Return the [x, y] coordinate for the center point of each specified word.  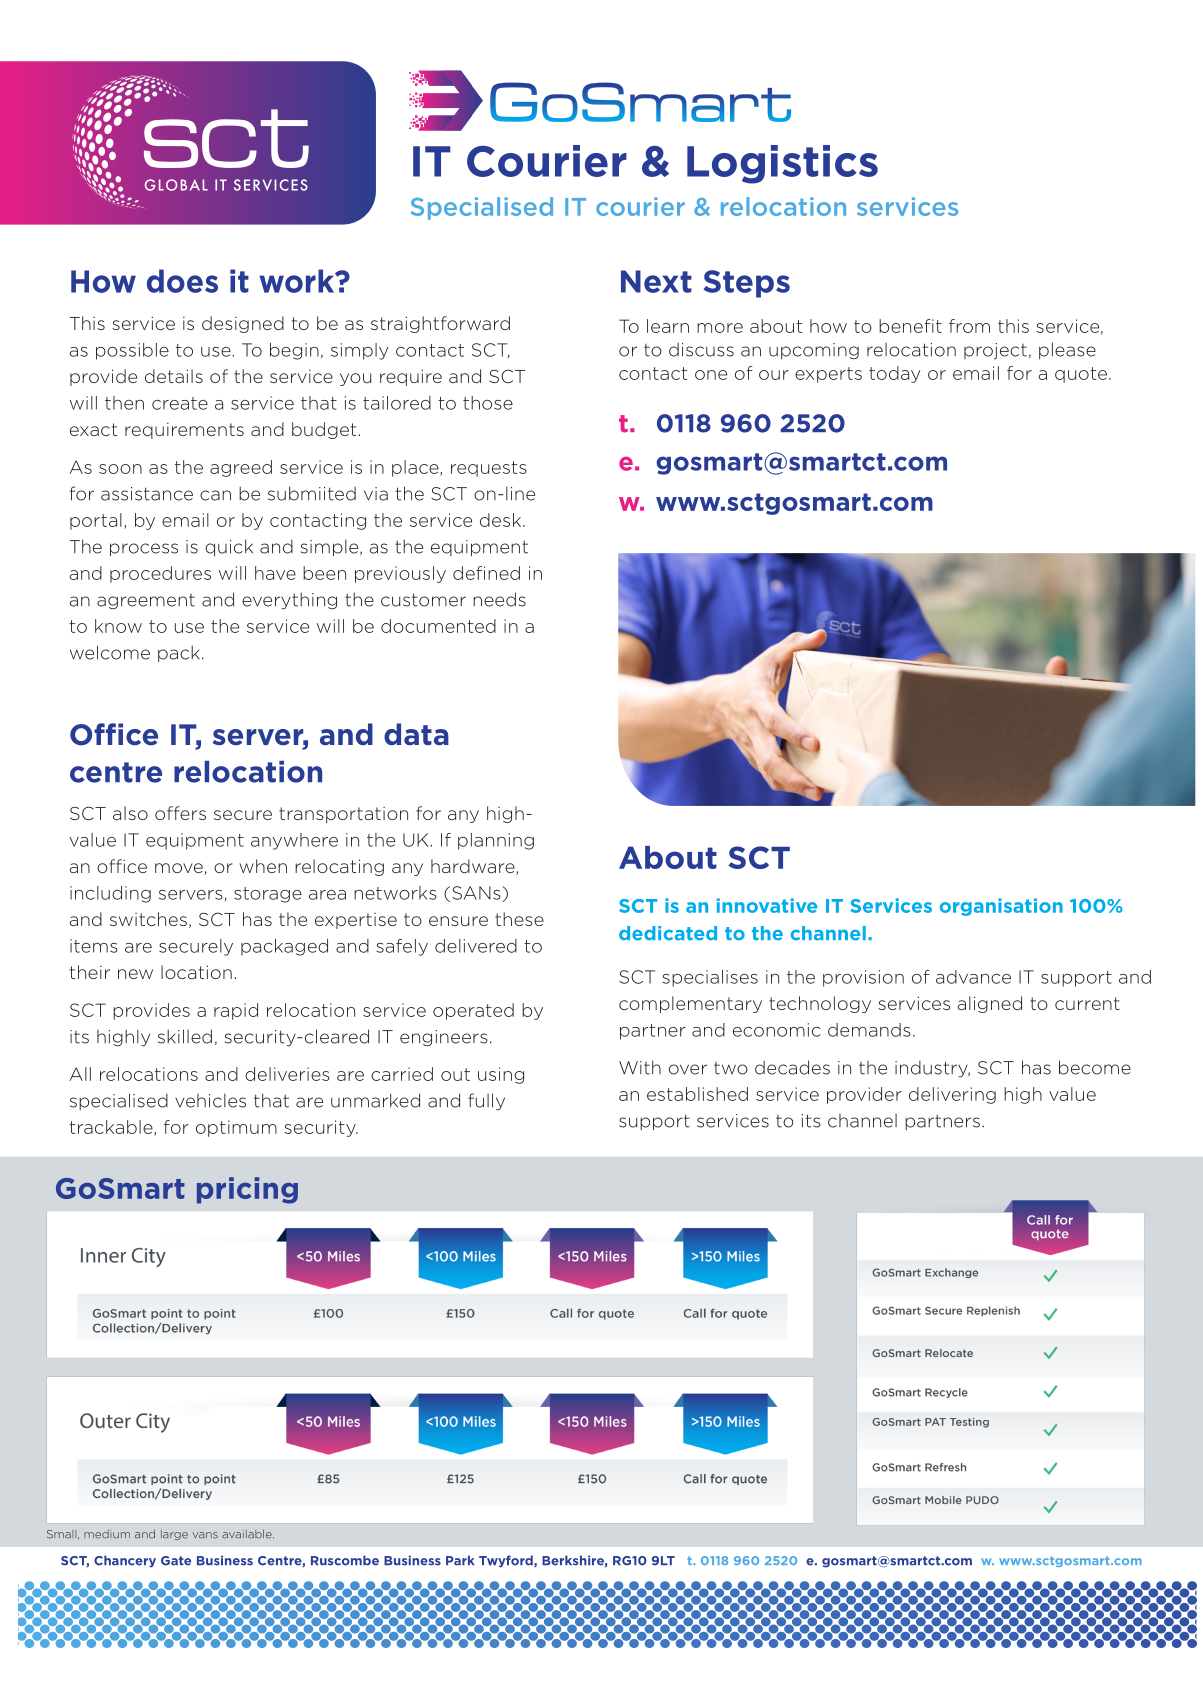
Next [656, 281]
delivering [952, 1095]
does [182, 281]
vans [205, 1535]
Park [460, 1560]
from [969, 326]
